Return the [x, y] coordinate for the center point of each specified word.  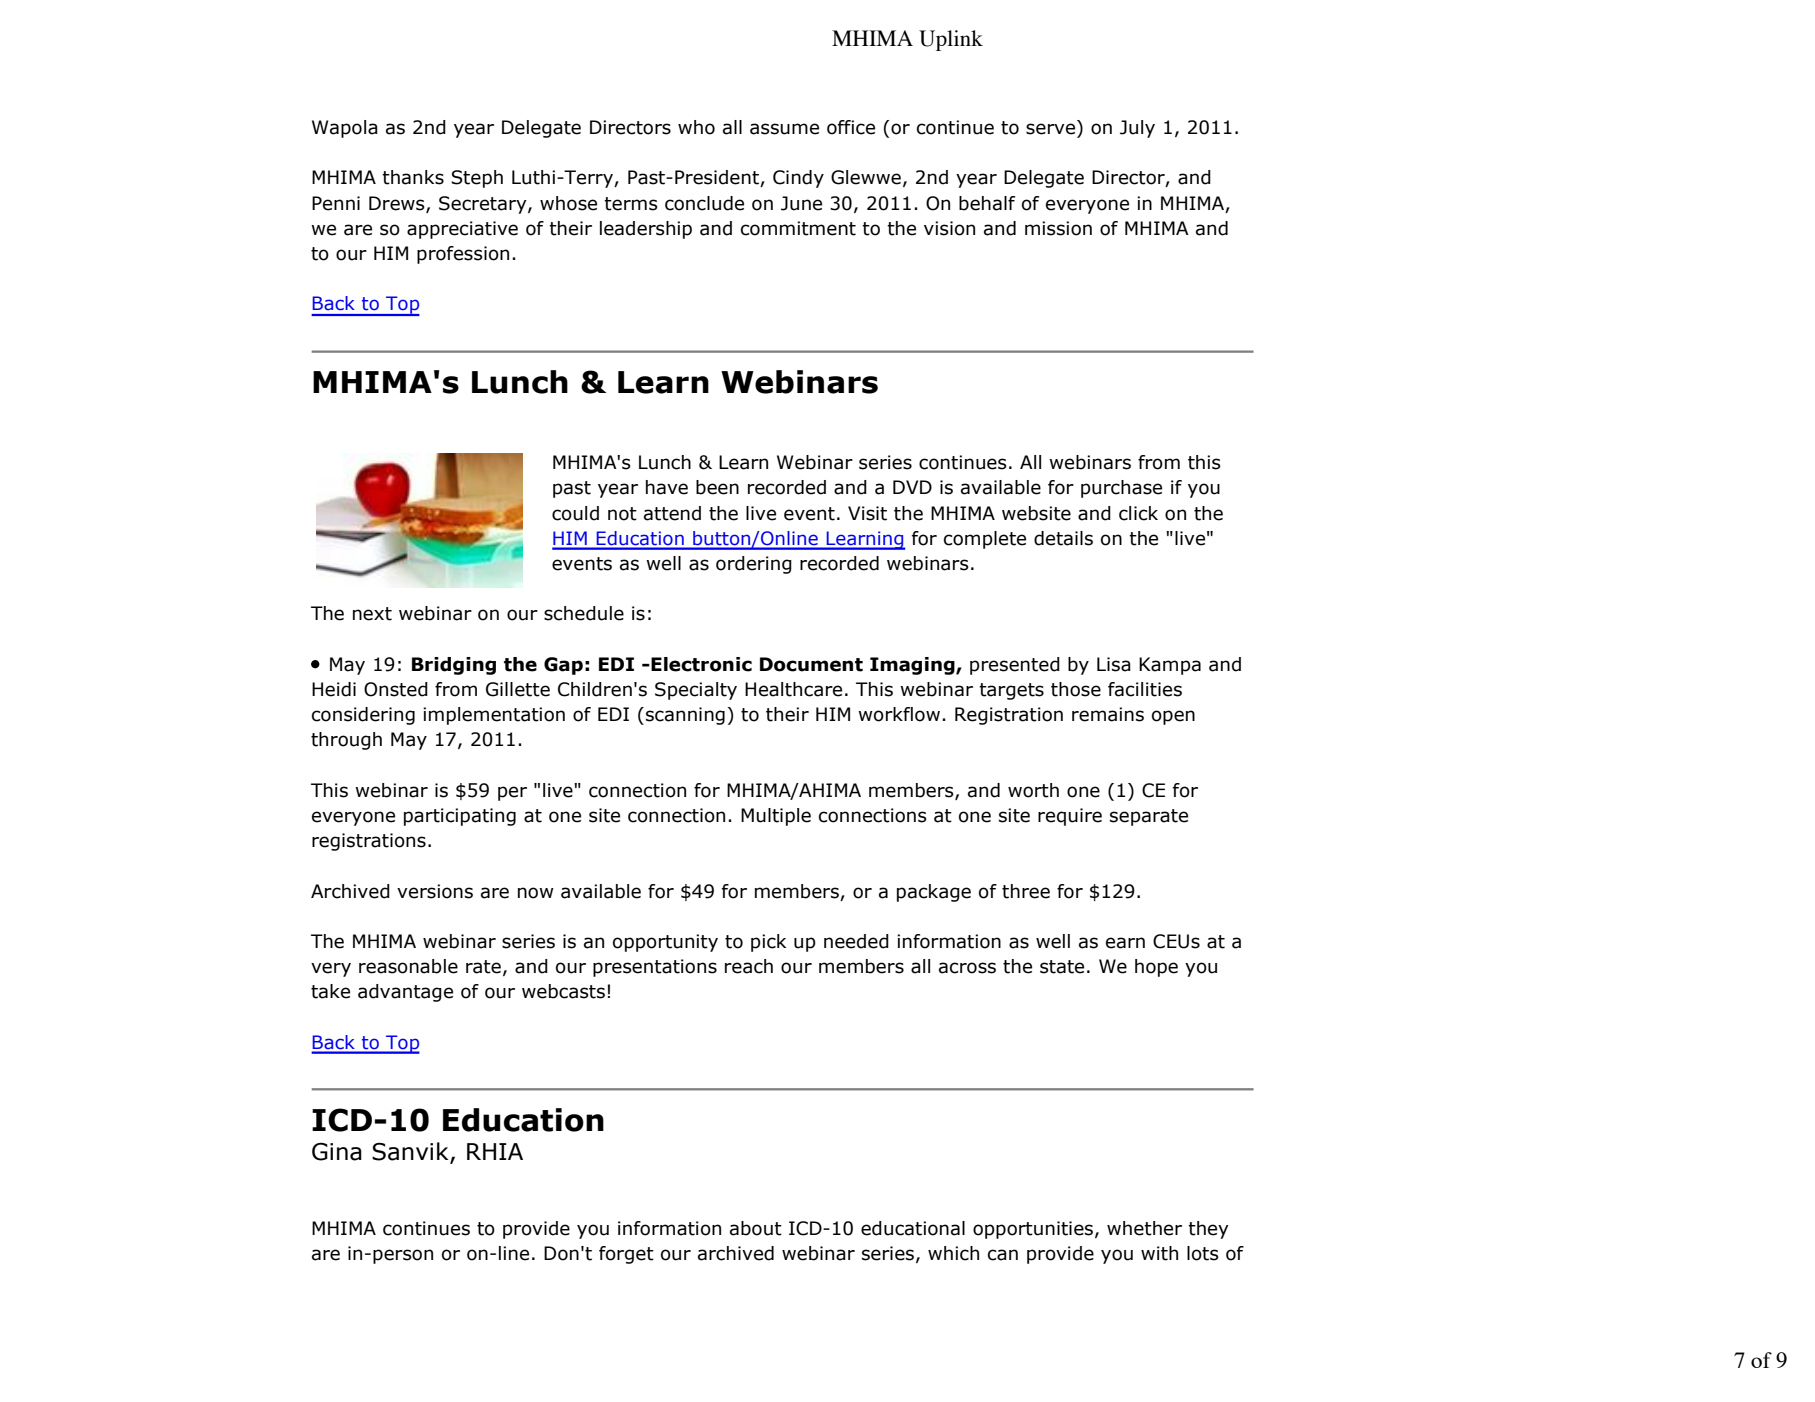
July [1137, 129]
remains [1108, 714]
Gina [337, 1152]
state [1062, 967]
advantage [405, 993]
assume [784, 129]
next [372, 614]
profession [463, 255]
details [1063, 538]
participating [460, 817]
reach [749, 966]
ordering [754, 565]
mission [1058, 228]
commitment [798, 228]
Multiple [776, 817]
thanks [413, 177]
